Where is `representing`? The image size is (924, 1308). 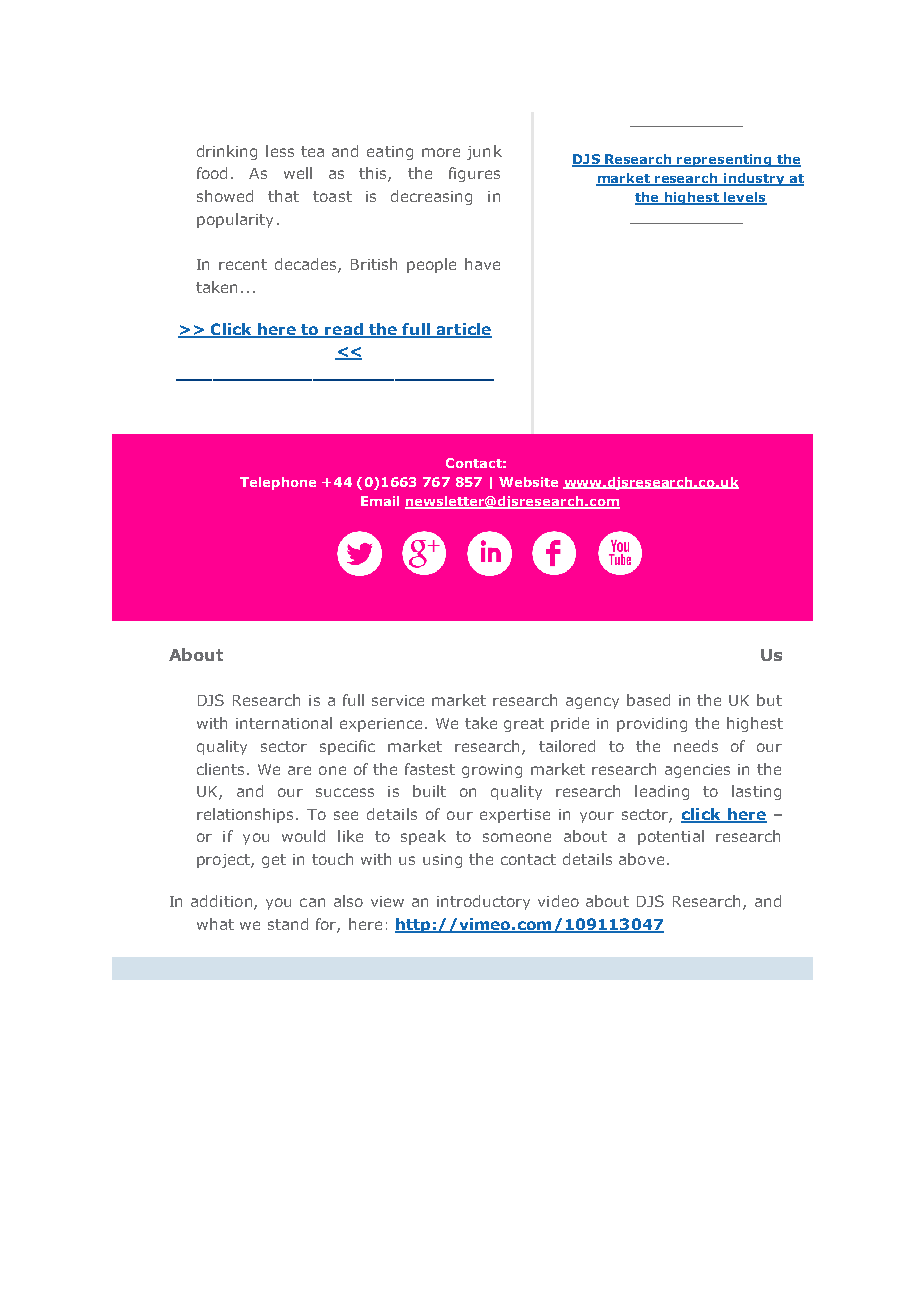
representing is located at coordinates (725, 160).
